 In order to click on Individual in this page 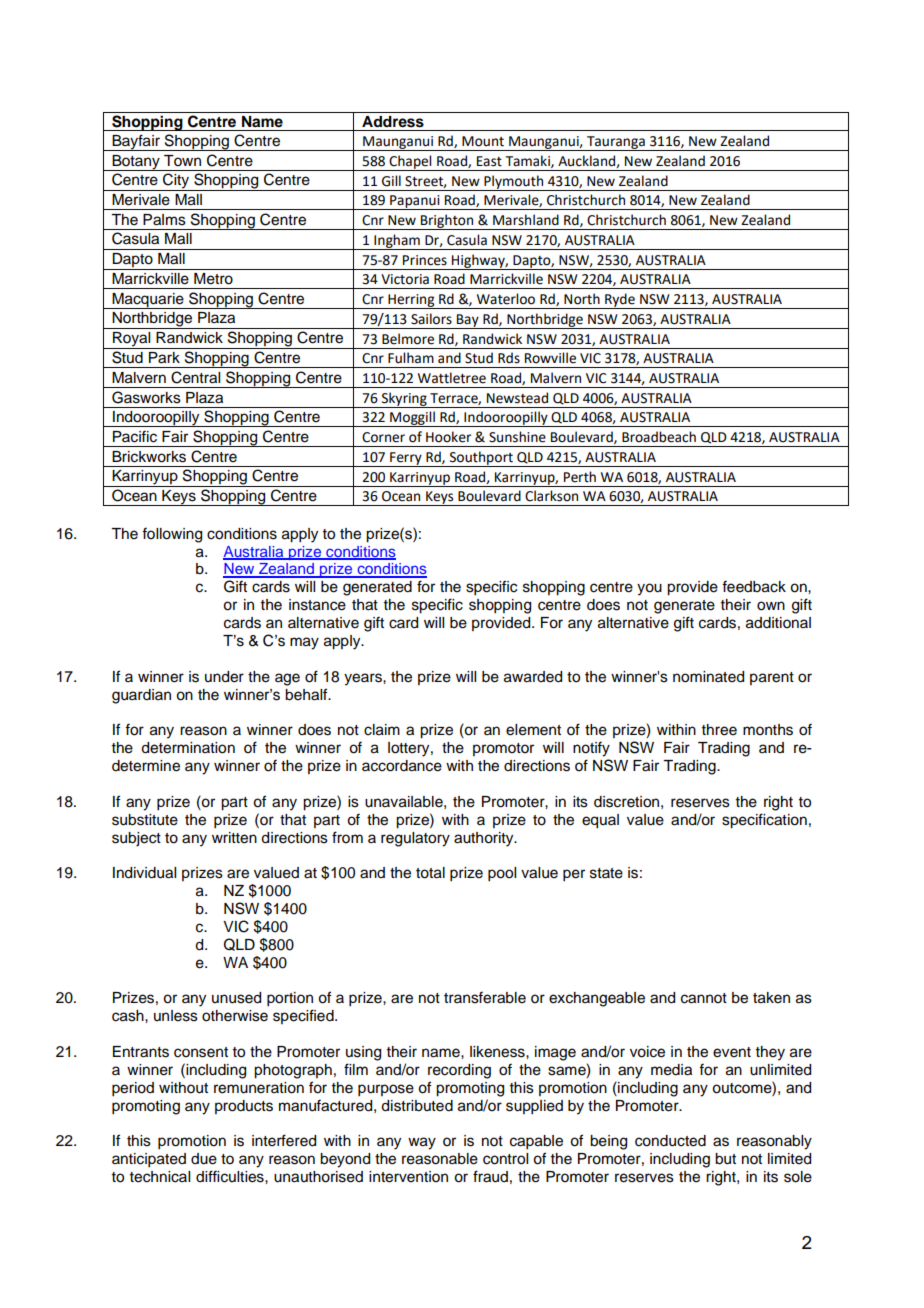, I will do `click(144, 873)`.
